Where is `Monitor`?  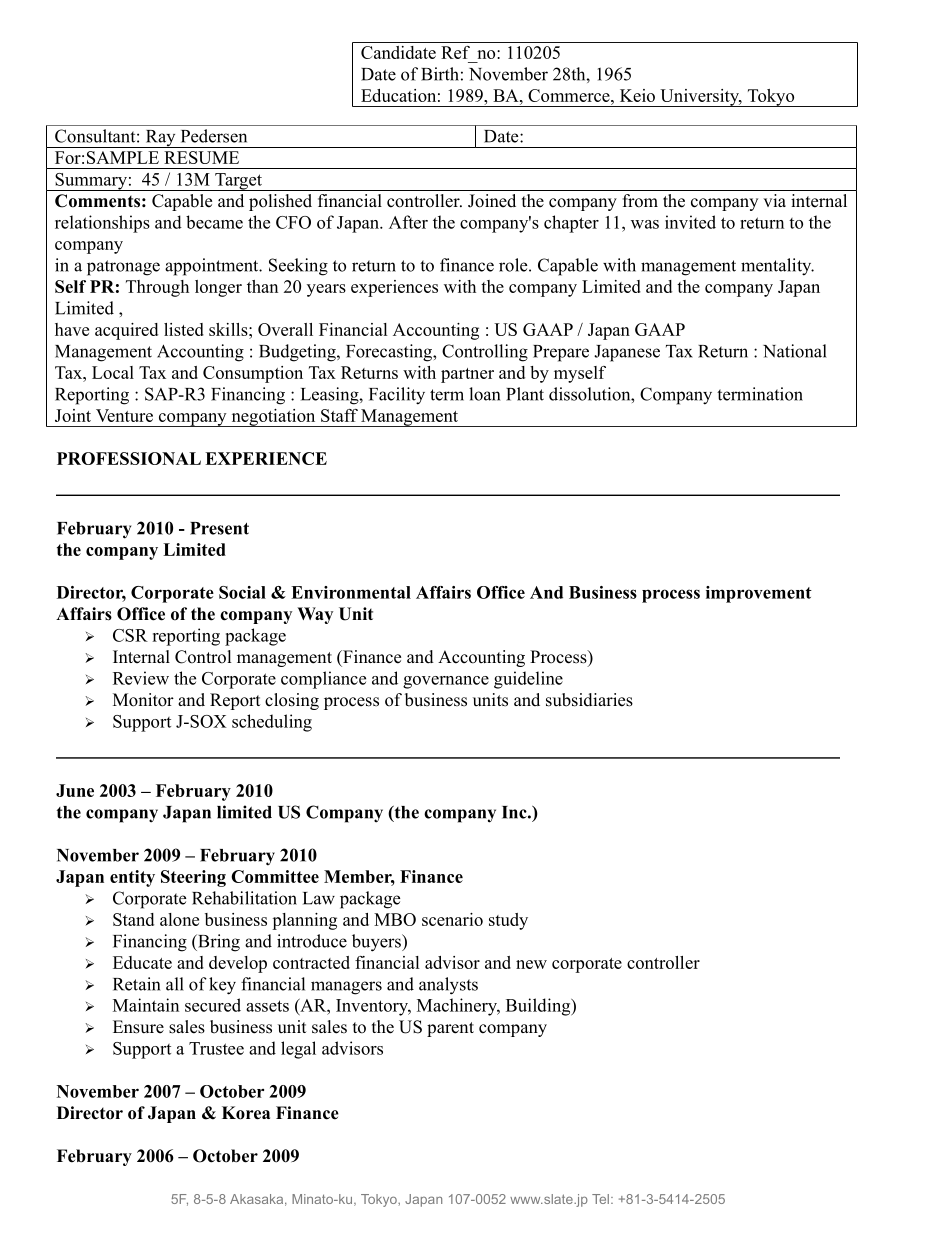
Monitor is located at coordinates (143, 700).
